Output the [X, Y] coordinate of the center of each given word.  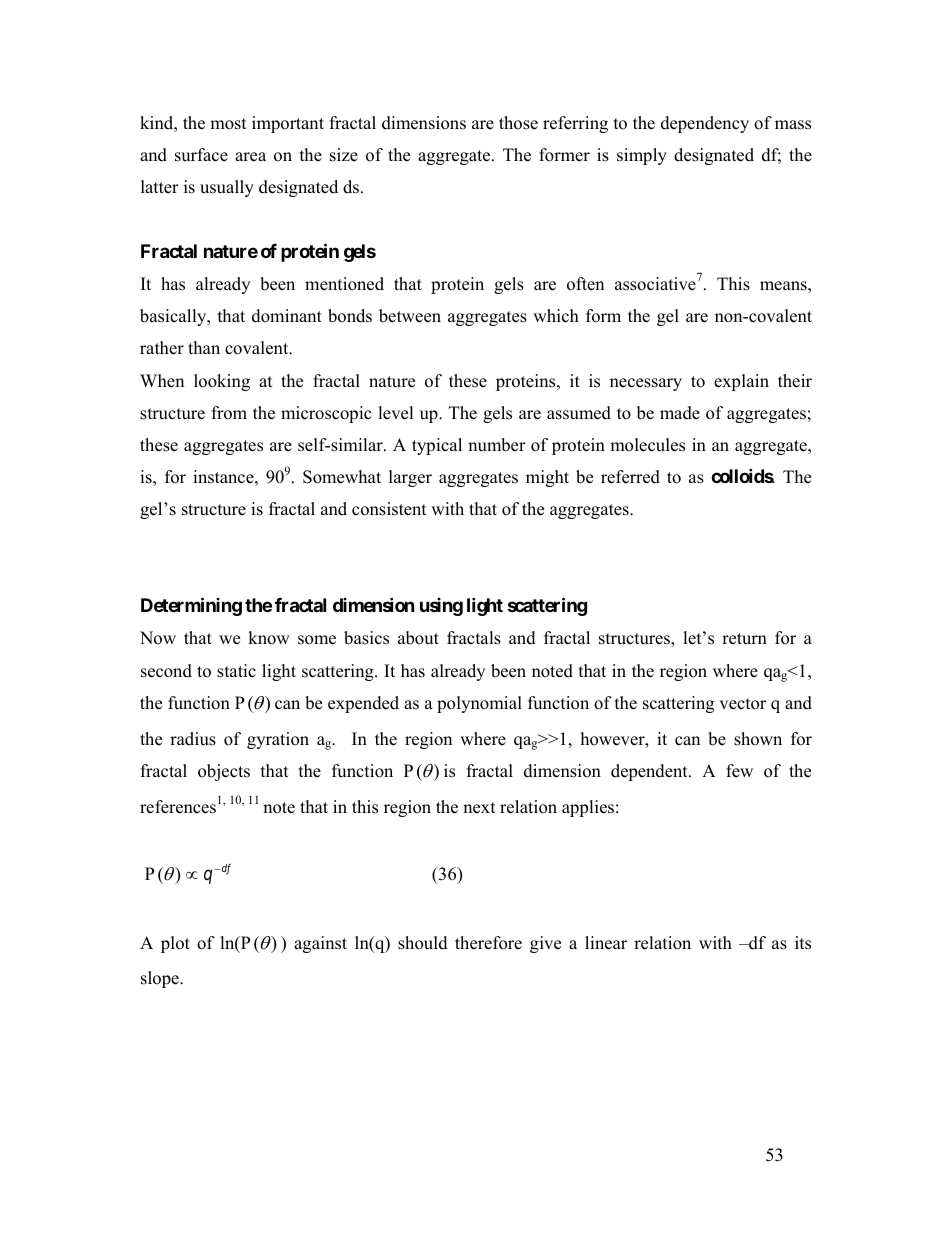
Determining [191, 606]
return [744, 639]
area [250, 157]
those [518, 123]
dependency [705, 124]
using [441, 607]
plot [175, 944]
